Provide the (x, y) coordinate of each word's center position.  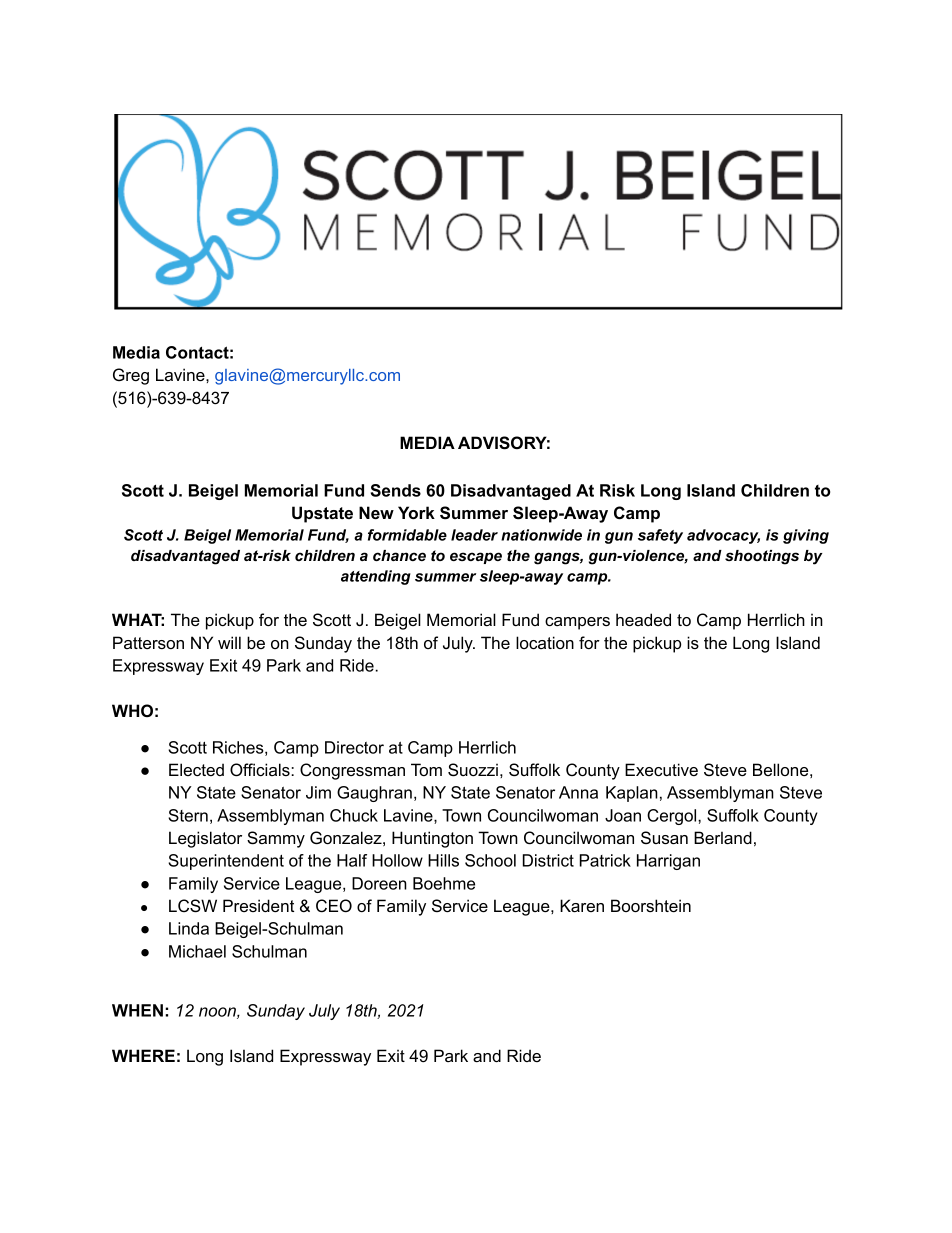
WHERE (143, 1055)
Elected (196, 769)
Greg (131, 376)
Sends (396, 490)
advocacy (723, 536)
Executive (661, 769)
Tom (426, 769)
